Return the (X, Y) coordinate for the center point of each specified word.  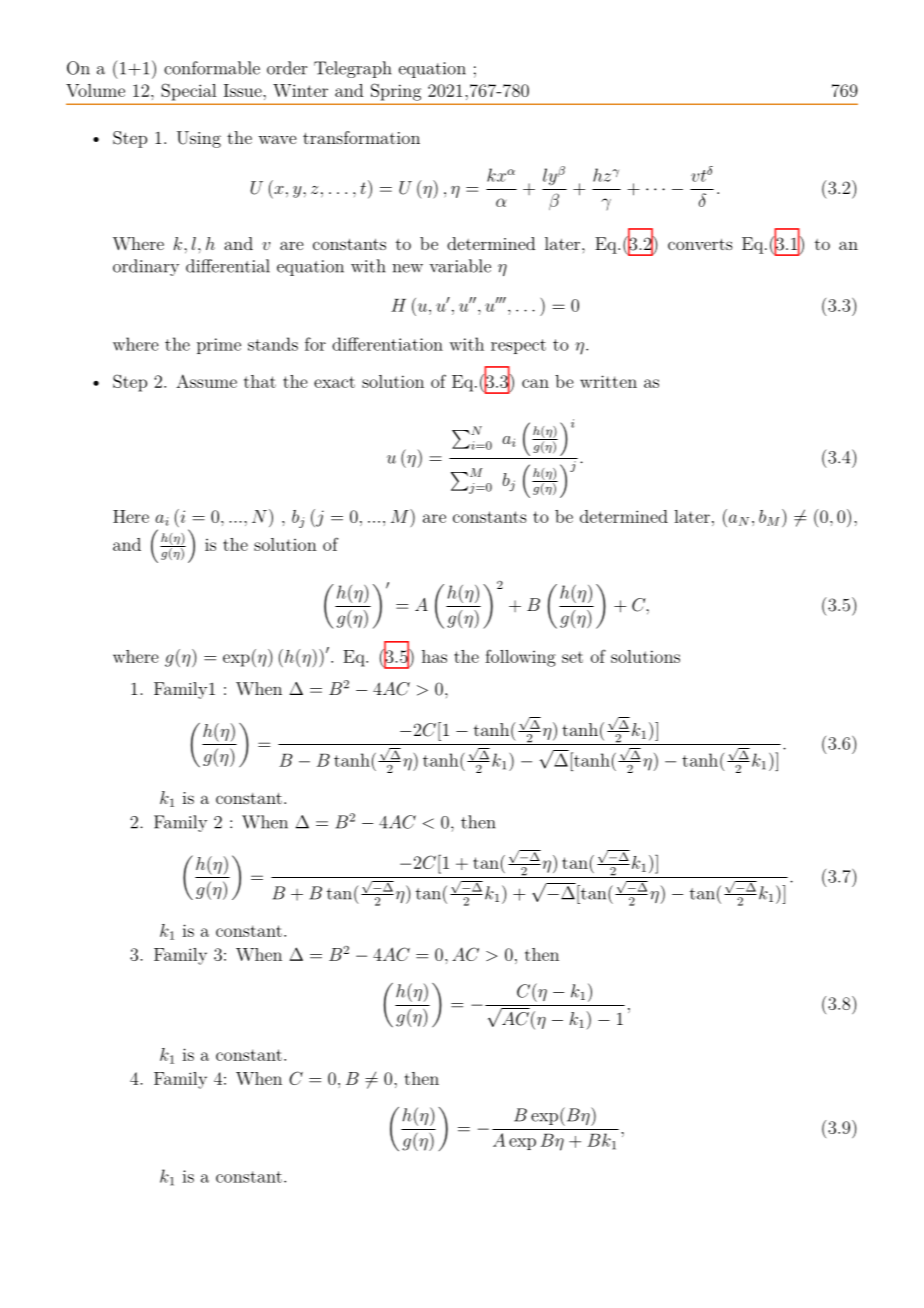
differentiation (387, 344)
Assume (206, 381)
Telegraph (353, 69)
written (608, 381)
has (434, 656)
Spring (396, 92)
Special (189, 92)
